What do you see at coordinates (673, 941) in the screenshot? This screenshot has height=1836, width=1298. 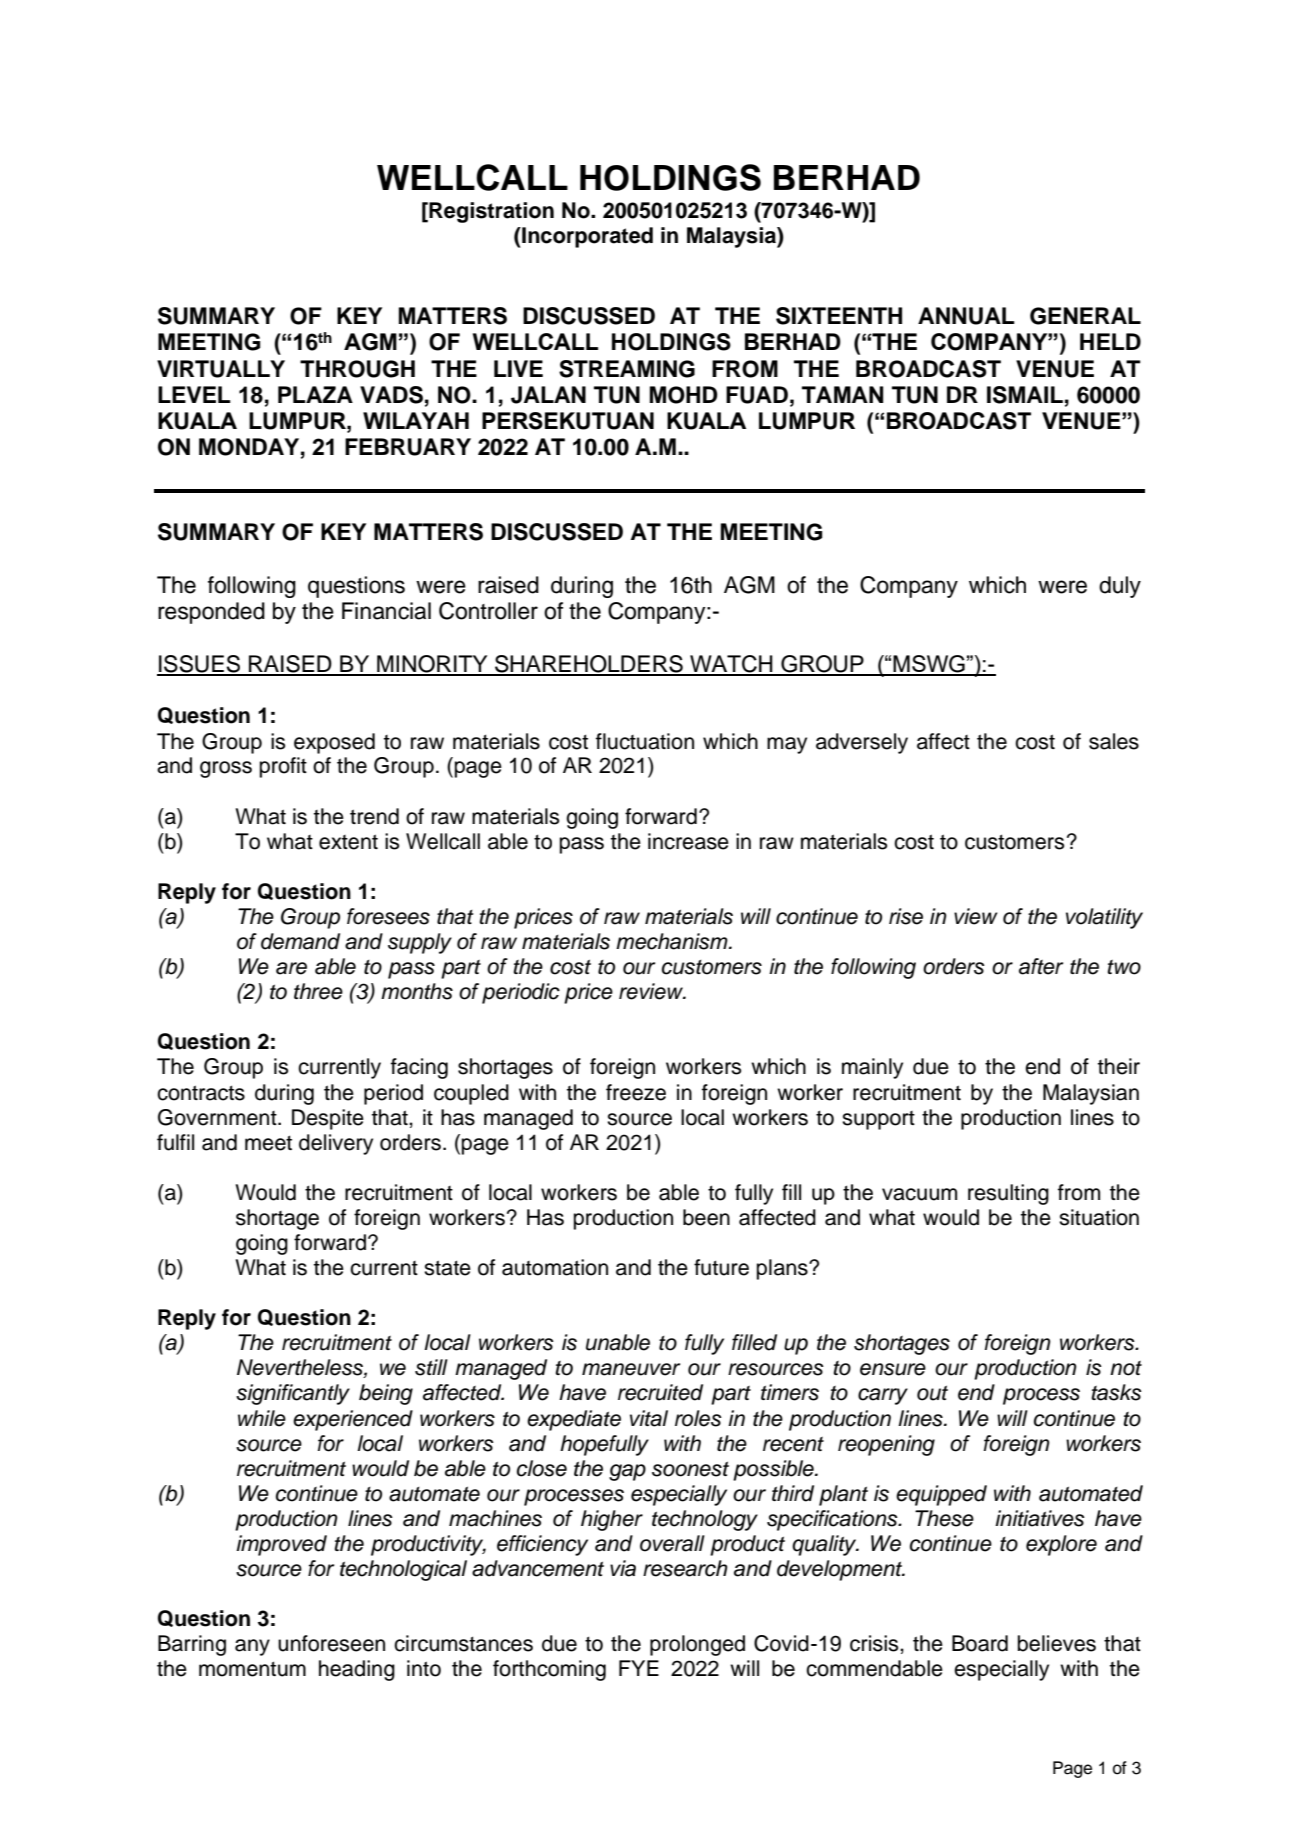 I see `mechanism` at bounding box center [673, 941].
